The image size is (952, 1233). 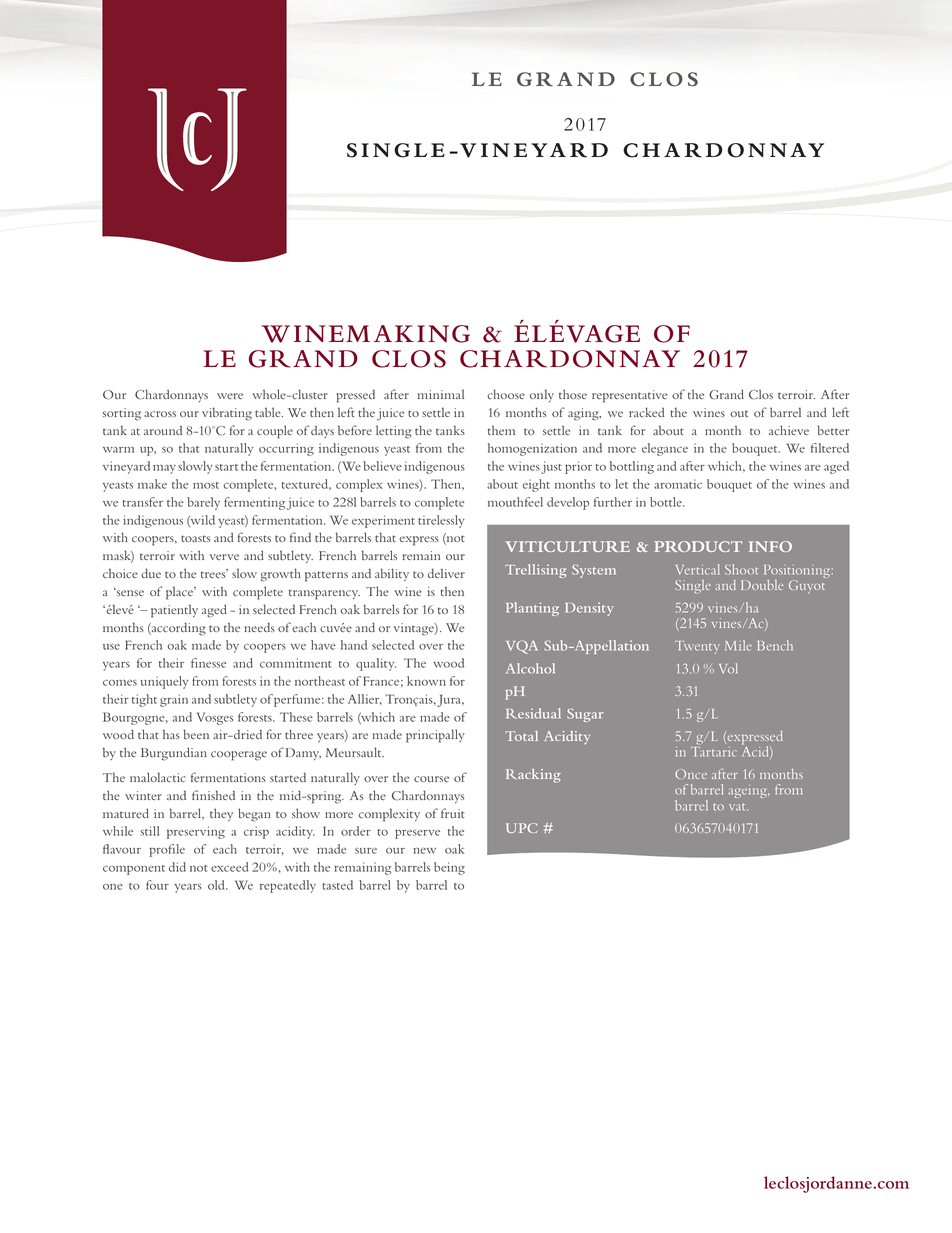 I want to click on Tartaric, so click(x=714, y=750).
